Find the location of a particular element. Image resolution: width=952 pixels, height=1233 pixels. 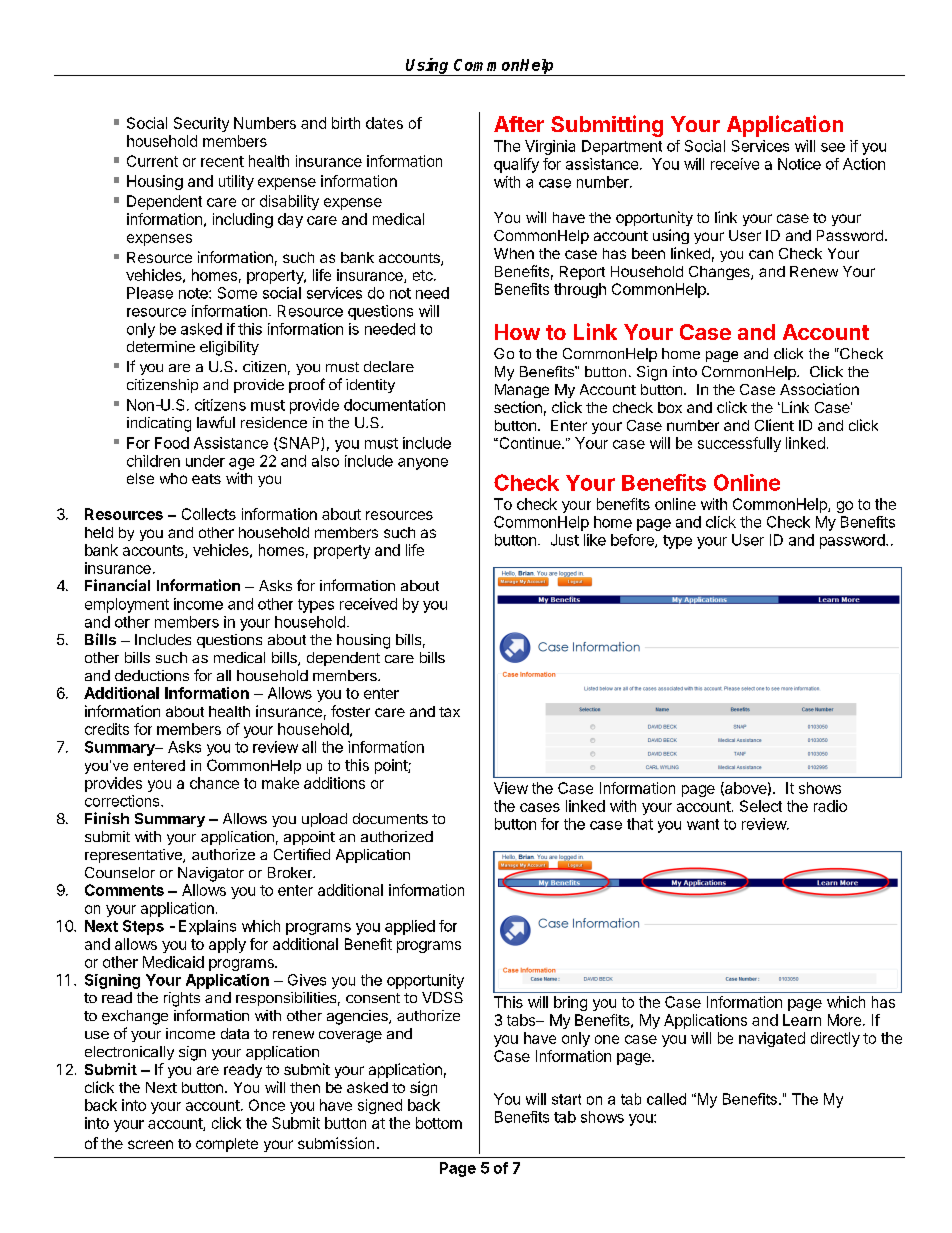

qualify is located at coordinates (516, 165).
